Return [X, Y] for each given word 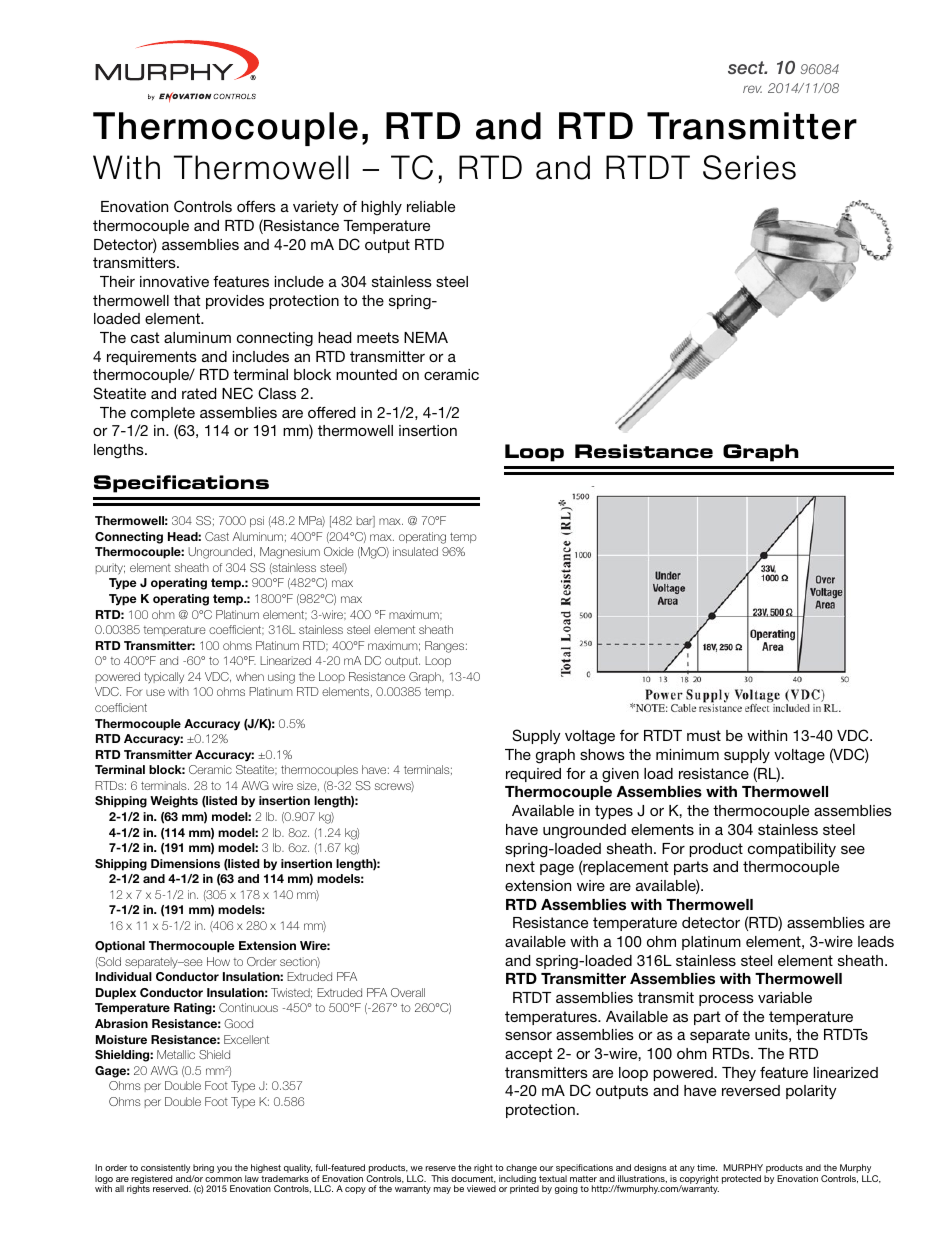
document [473, 1179]
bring [203, 1170]
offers [256, 206]
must [704, 735]
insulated [415, 551]
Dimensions [185, 863]
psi [257, 521]
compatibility [792, 850]
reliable [431, 206]
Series [749, 167]
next [520, 866]
